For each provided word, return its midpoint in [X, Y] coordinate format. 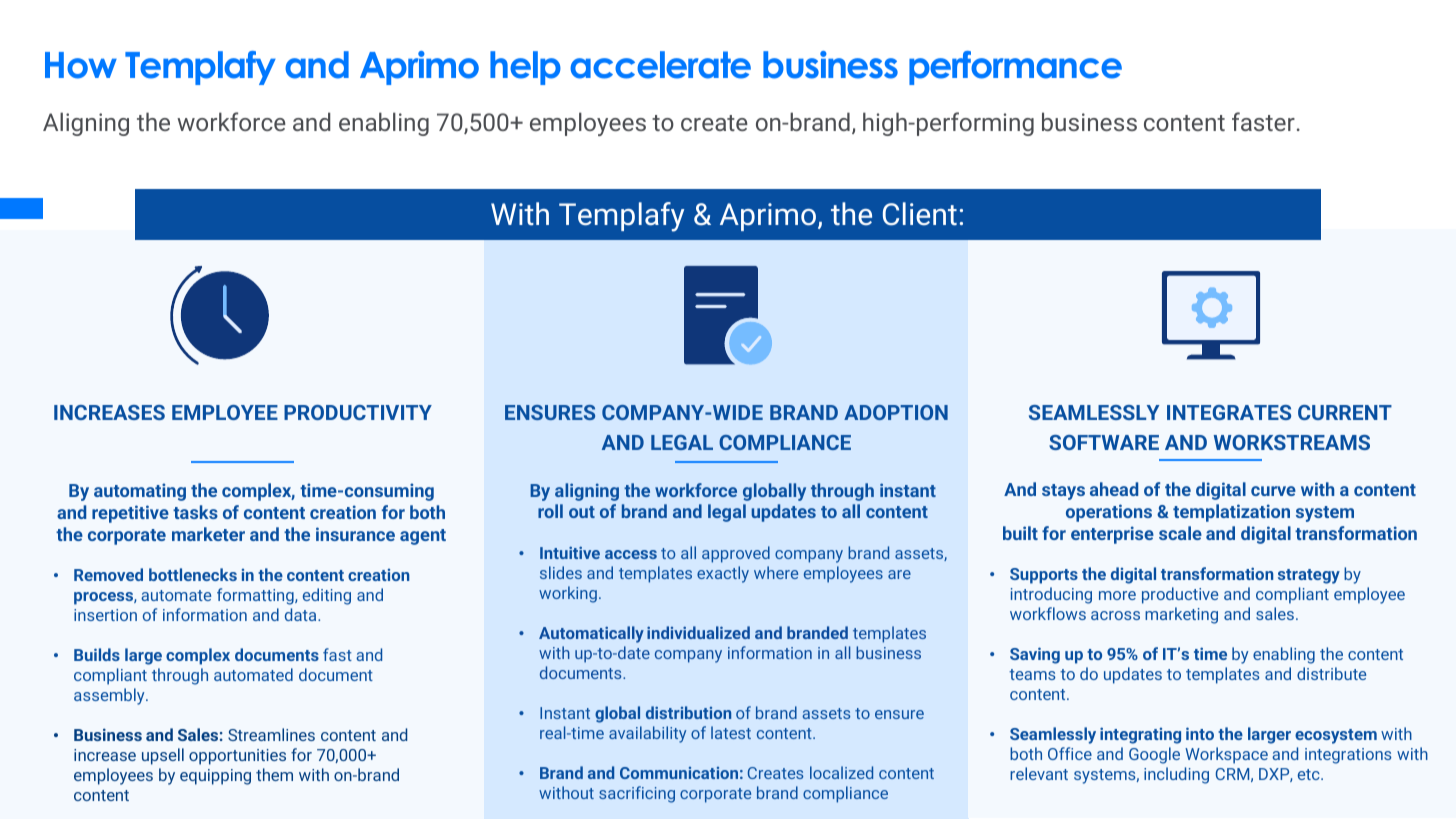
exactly [723, 574]
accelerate [660, 65]
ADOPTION [896, 412]
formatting [256, 596]
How [81, 65]
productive [1180, 595]
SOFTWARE [1104, 442]
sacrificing [637, 794]
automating [140, 492]
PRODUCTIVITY [358, 412]
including [1176, 775]
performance [1015, 68]
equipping [215, 777]
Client [920, 214]
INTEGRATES [1229, 412]
